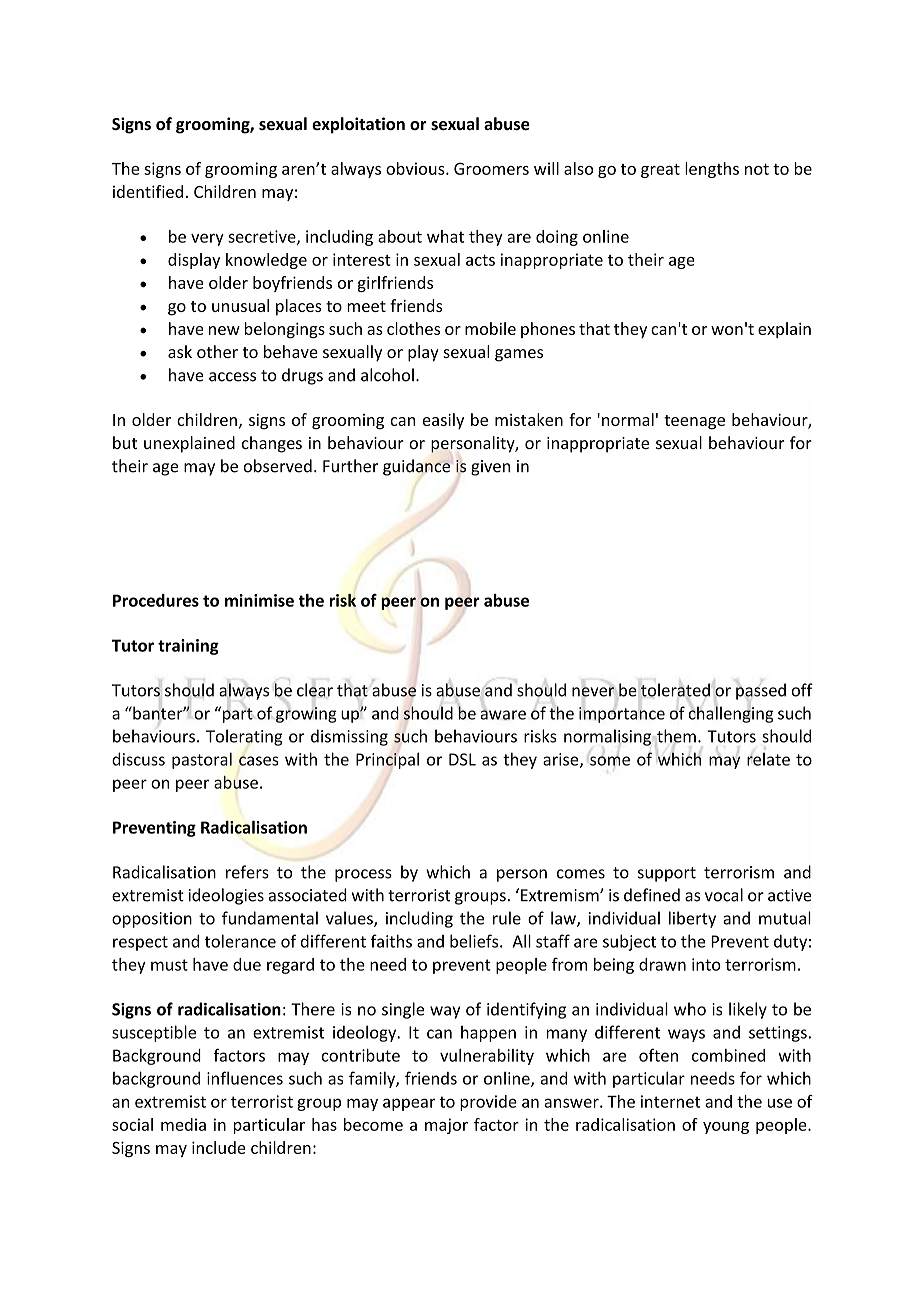  Describe the element at coordinates (232, 377) in the page. I see `access` at that location.
